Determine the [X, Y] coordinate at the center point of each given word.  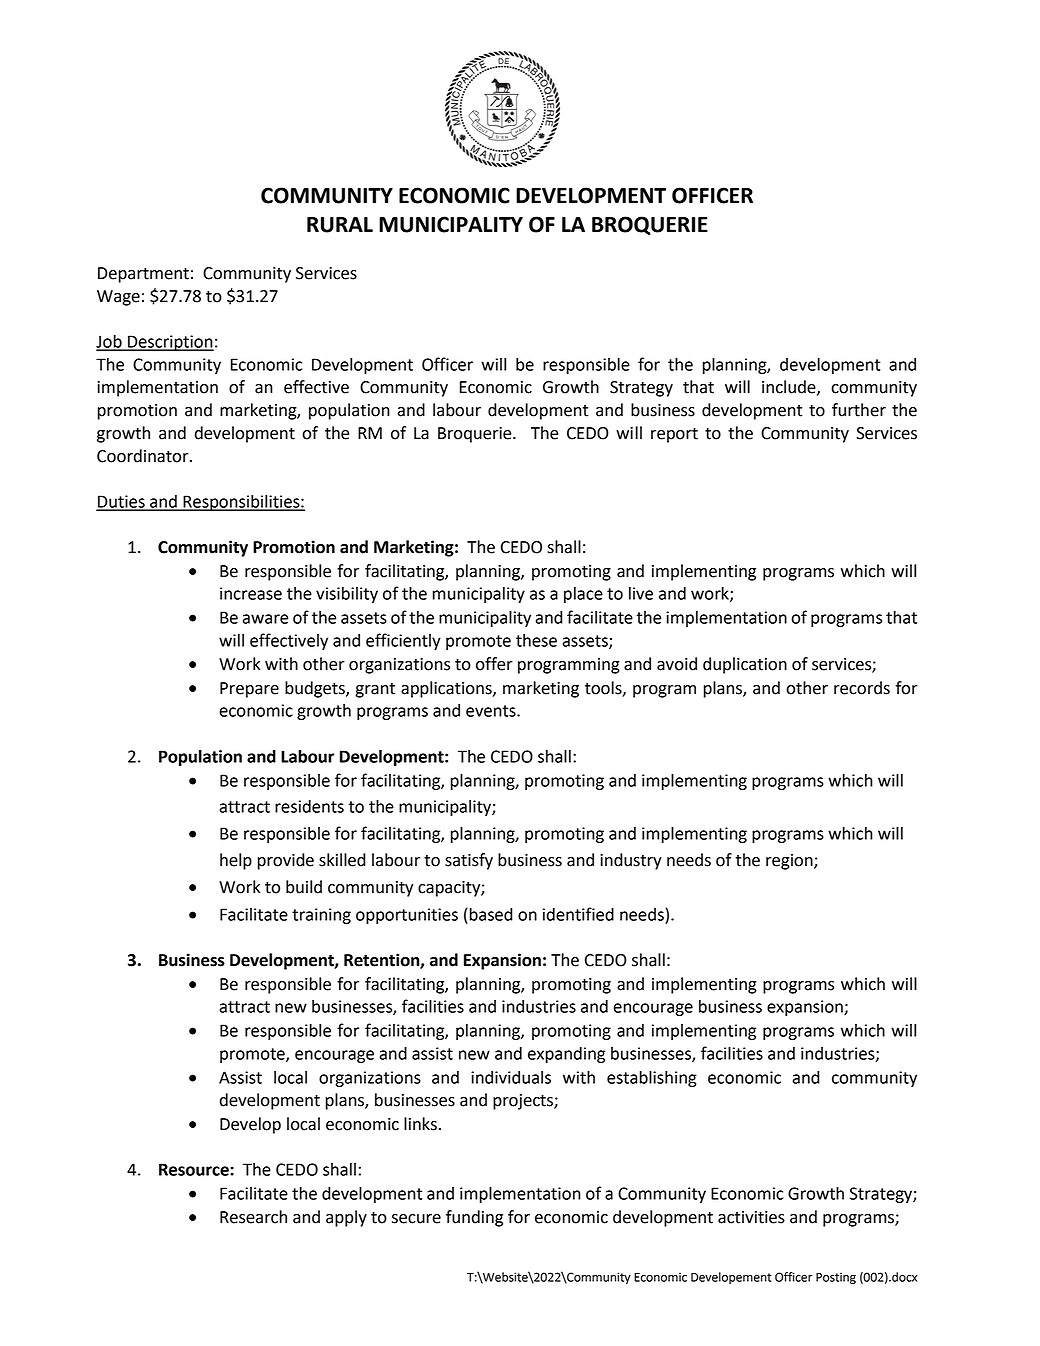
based [490, 914]
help [236, 861]
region [790, 862]
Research [253, 1217]
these [536, 640]
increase [251, 593]
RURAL [340, 225]
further [859, 410]
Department [143, 275]
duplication [745, 665]
